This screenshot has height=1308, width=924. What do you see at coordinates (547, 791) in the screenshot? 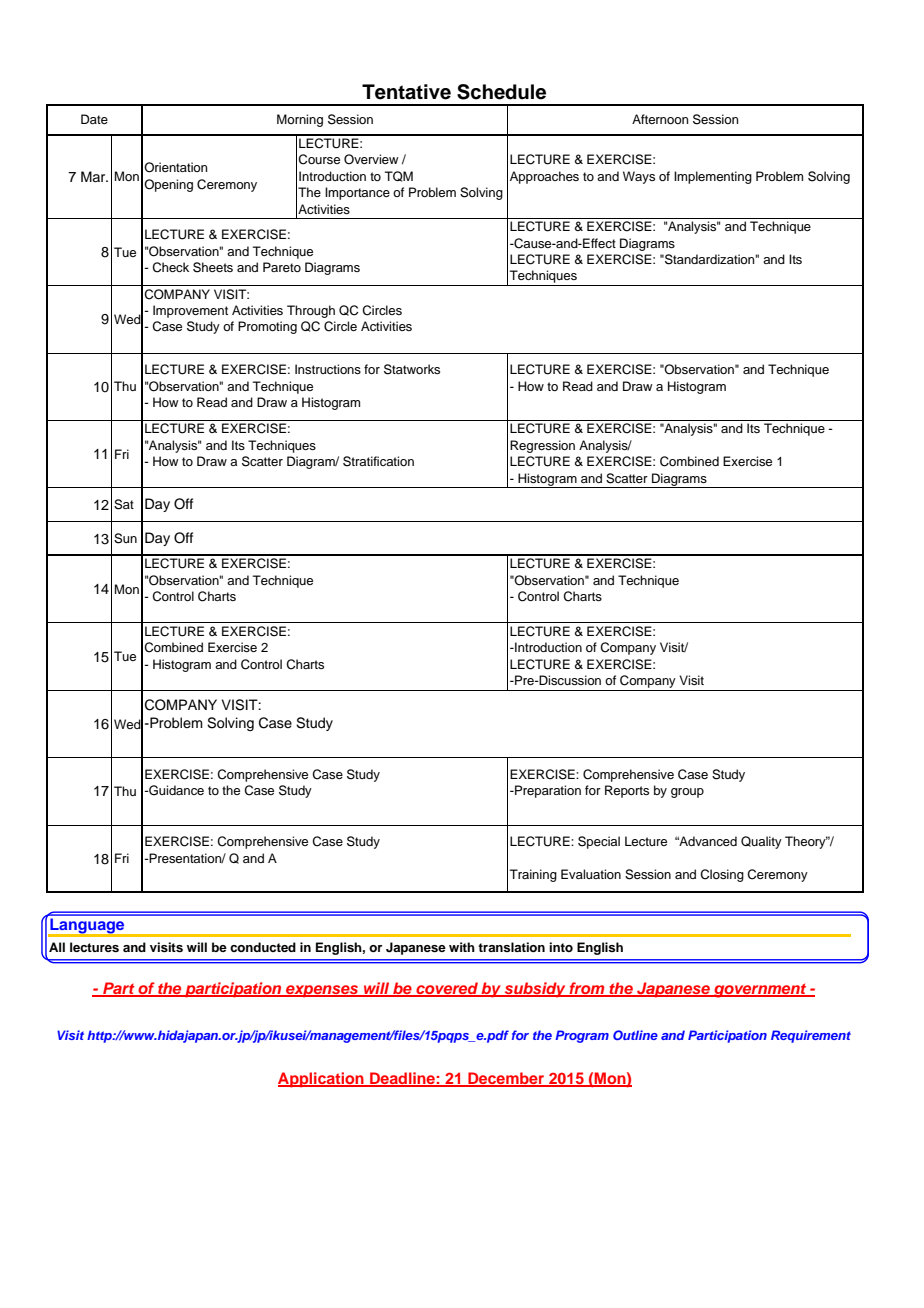
I see `Preparation` at bounding box center [547, 791].
